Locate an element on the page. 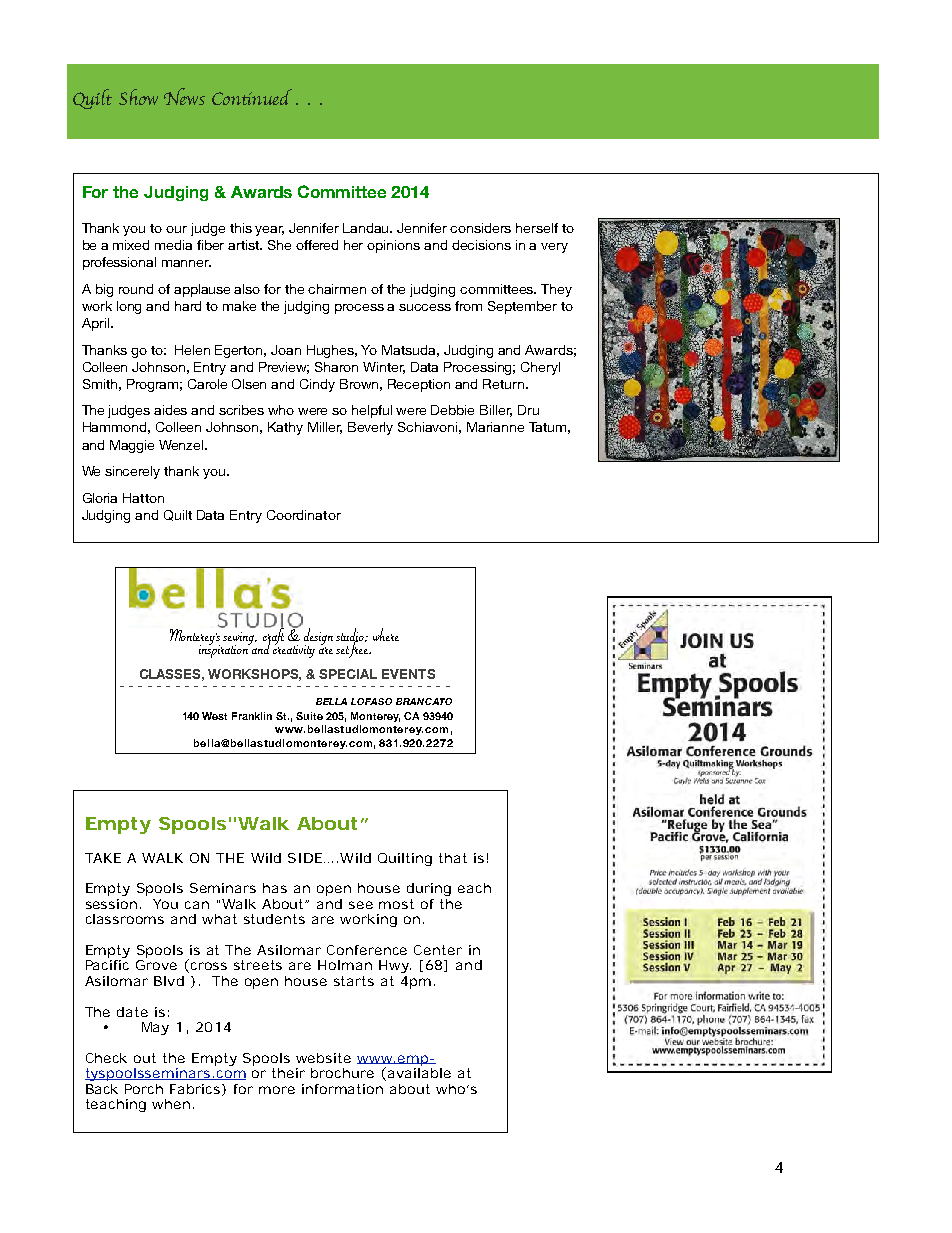 The width and height of the image is (952, 1233). Marianne is located at coordinates (495, 427).
